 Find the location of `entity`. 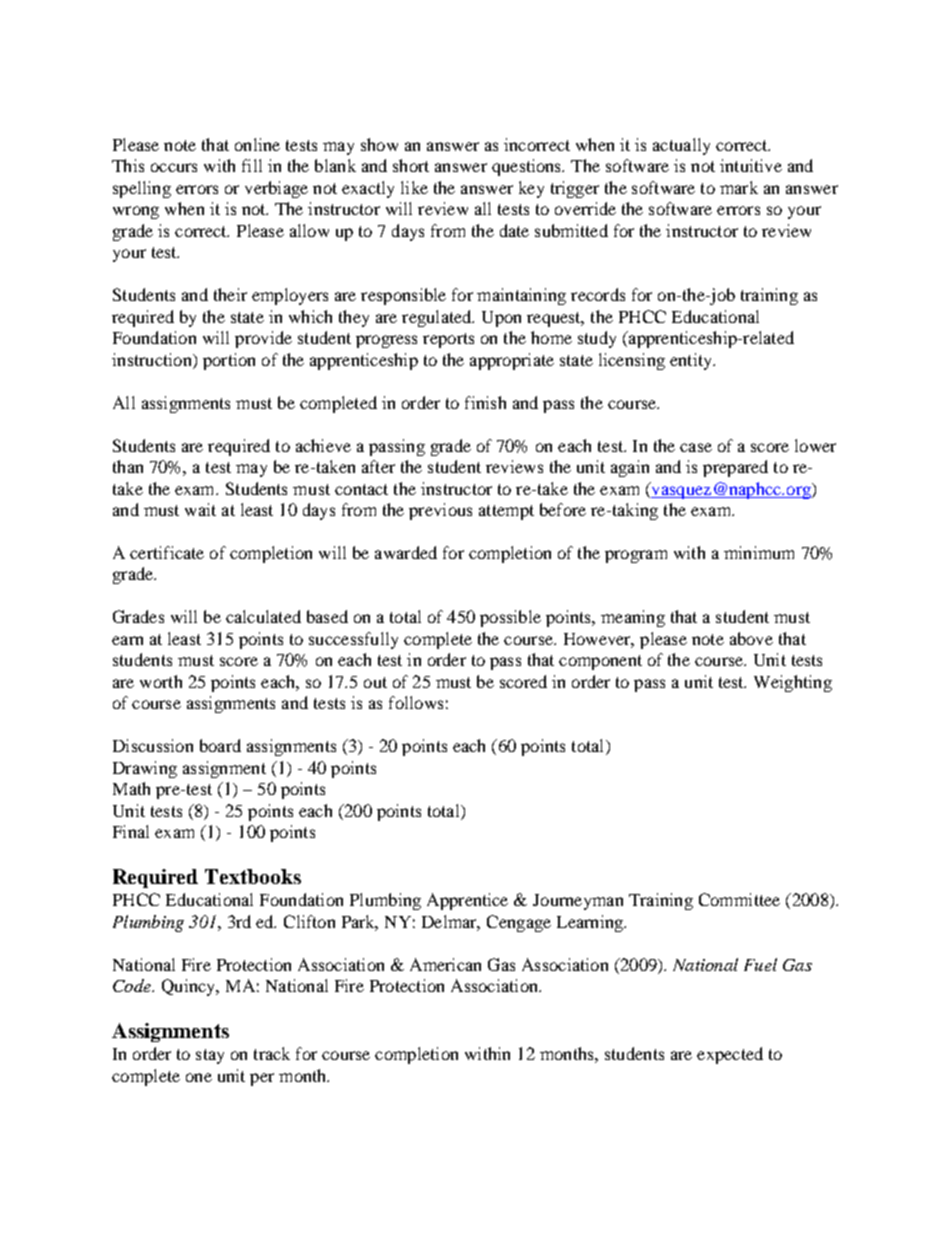

entity is located at coordinates (692, 361).
